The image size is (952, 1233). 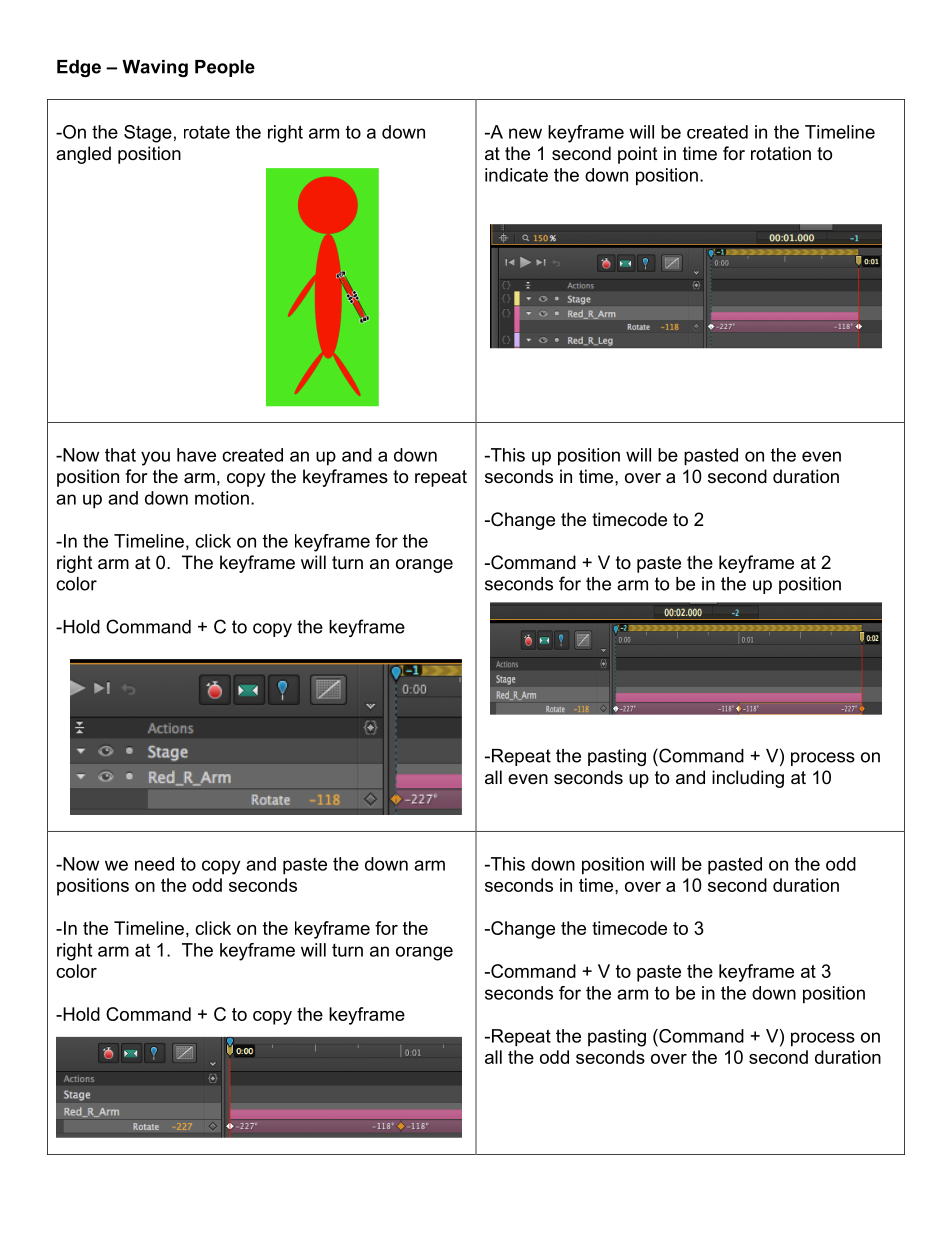 What do you see at coordinates (638, 155) in the screenshot?
I see `point` at bounding box center [638, 155].
